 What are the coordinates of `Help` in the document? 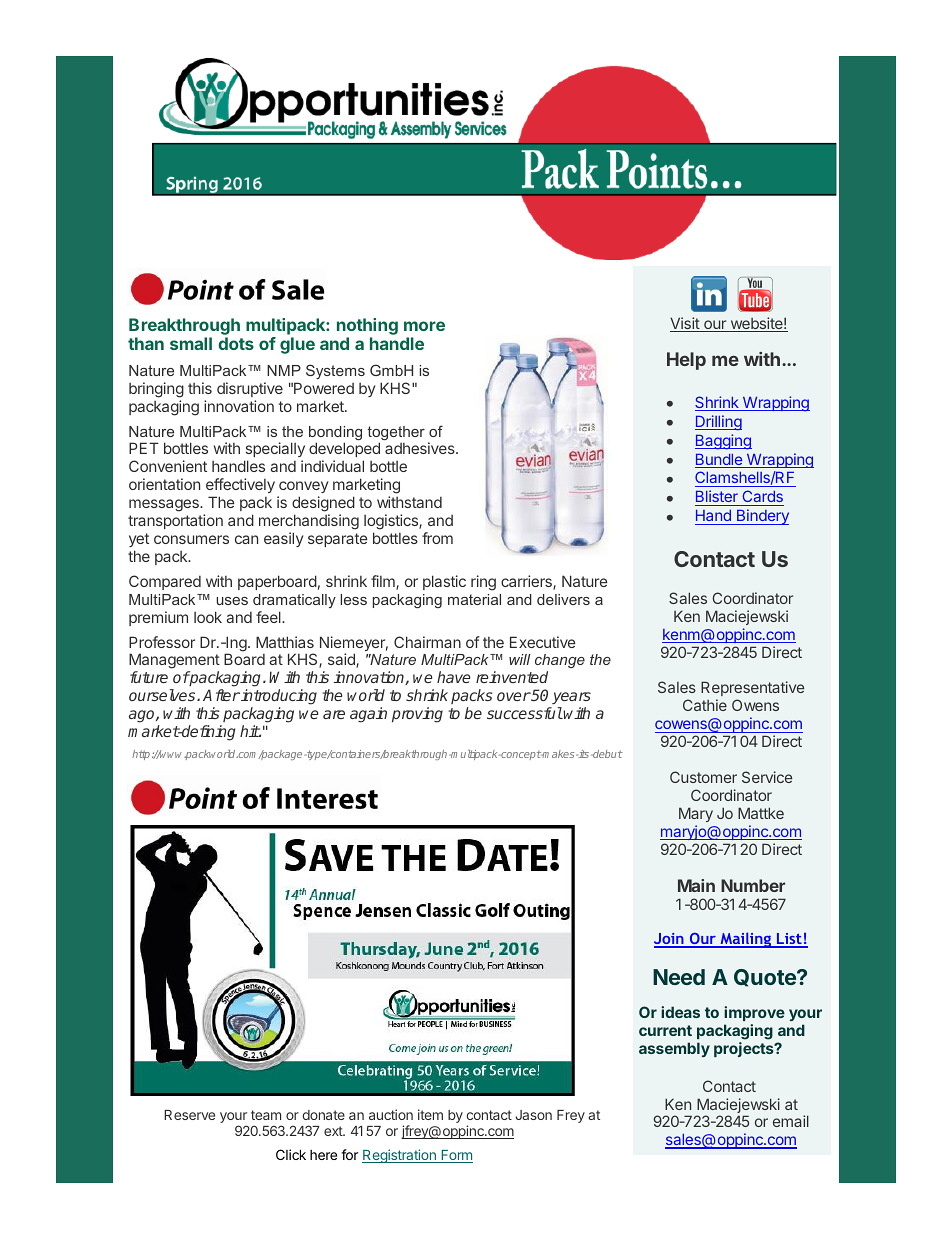 It's located at (686, 361).
